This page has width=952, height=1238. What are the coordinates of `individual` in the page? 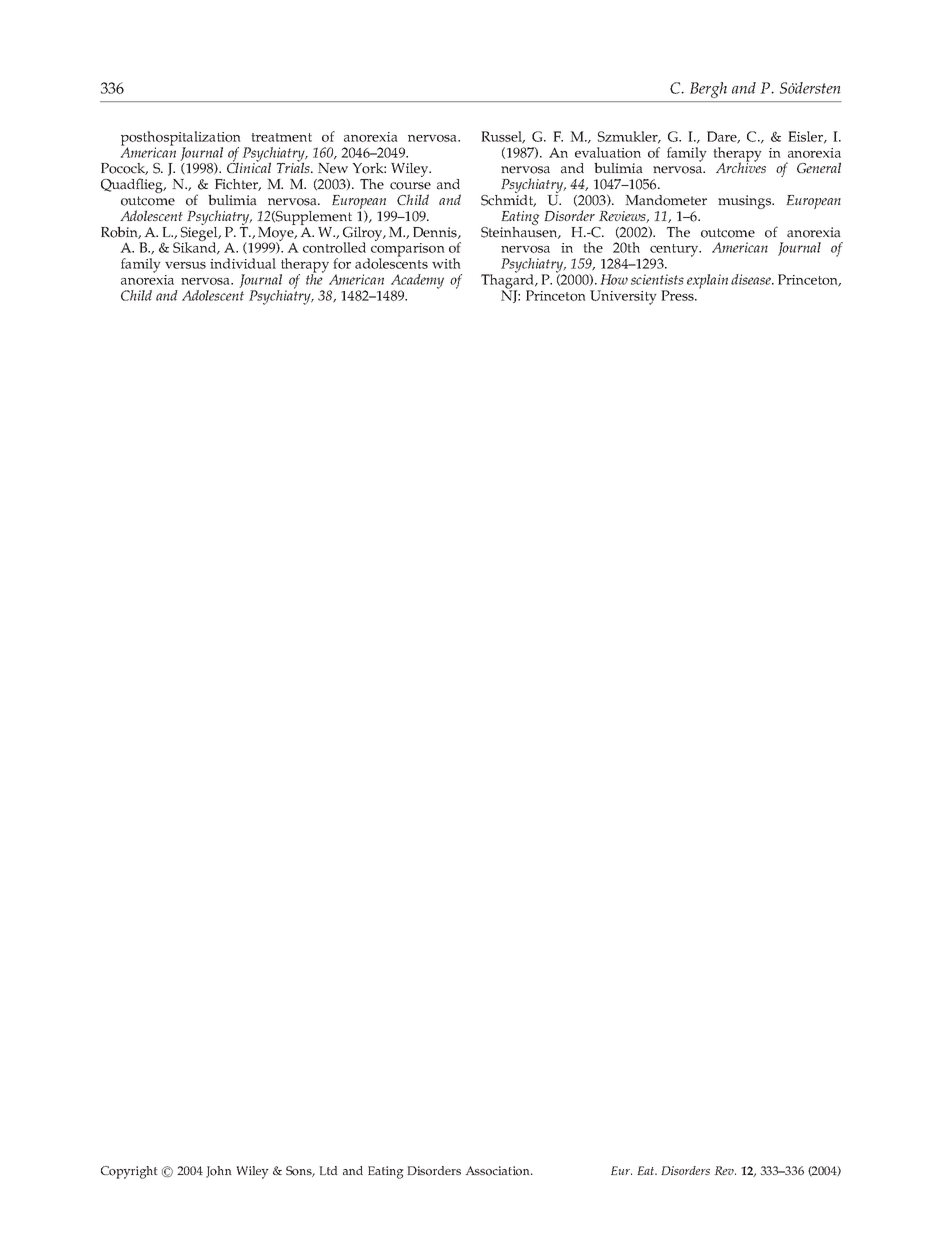 It's located at (243, 263).
